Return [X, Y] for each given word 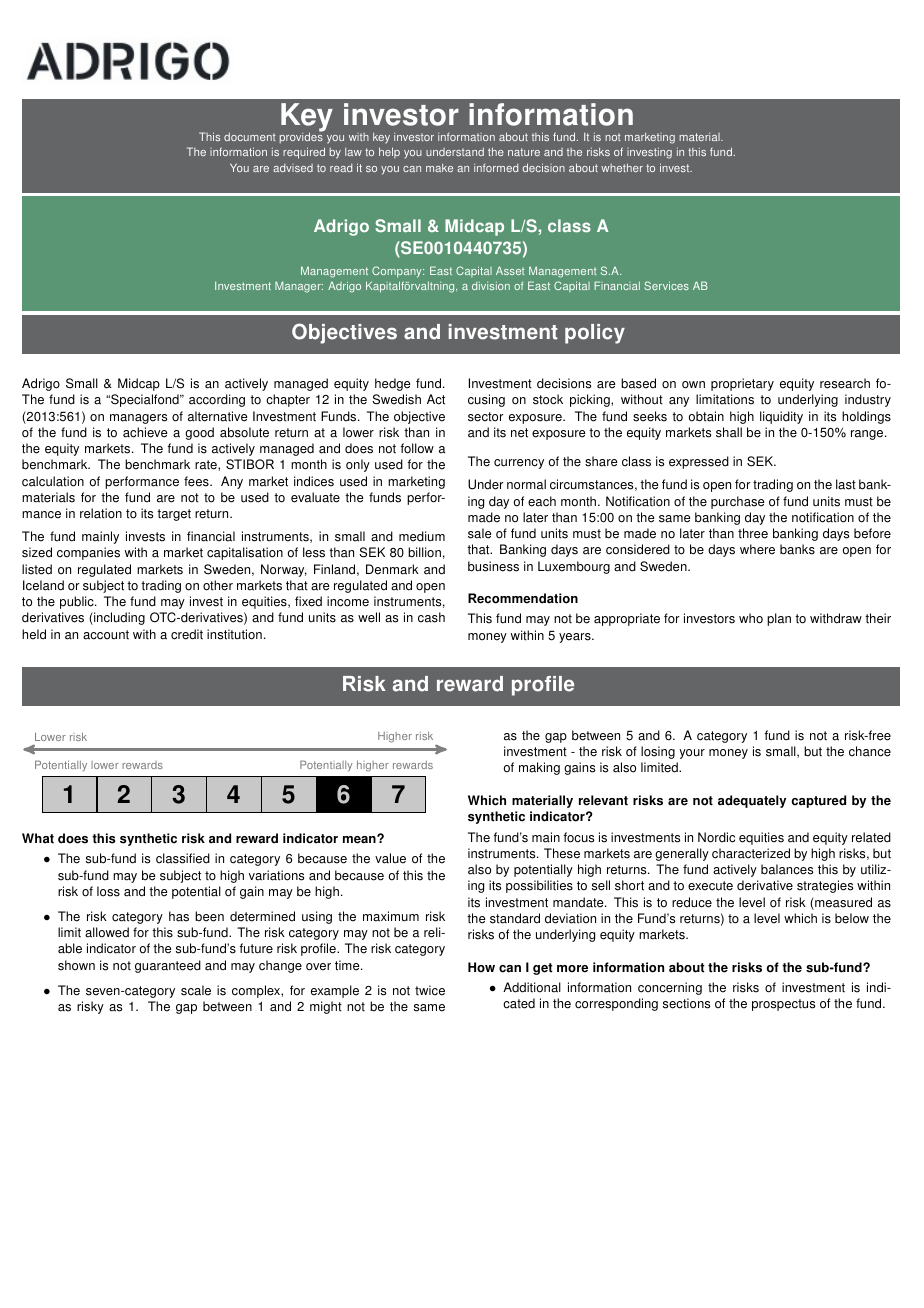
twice [430, 990]
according [217, 400]
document [250, 136]
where [757, 549]
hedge [392, 384]
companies [88, 553]
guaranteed [168, 966]
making [539, 768]
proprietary [742, 384]
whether [622, 167]
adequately [752, 801]
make [439, 167]
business [493, 566]
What [38, 838]
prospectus [783, 1005]
